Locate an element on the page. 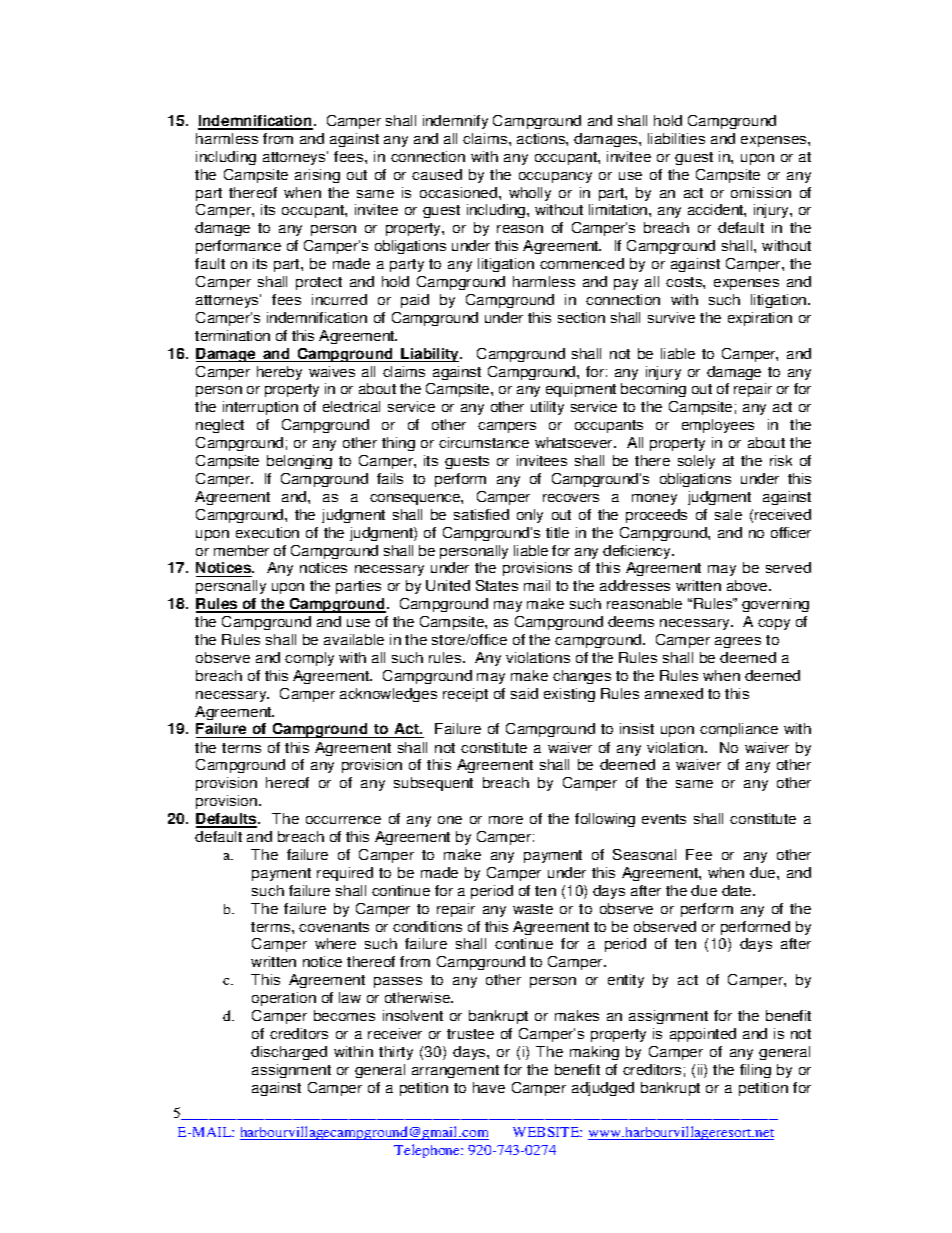 The width and height of the page is (952, 1233). indemnify is located at coordinates (455, 122).
